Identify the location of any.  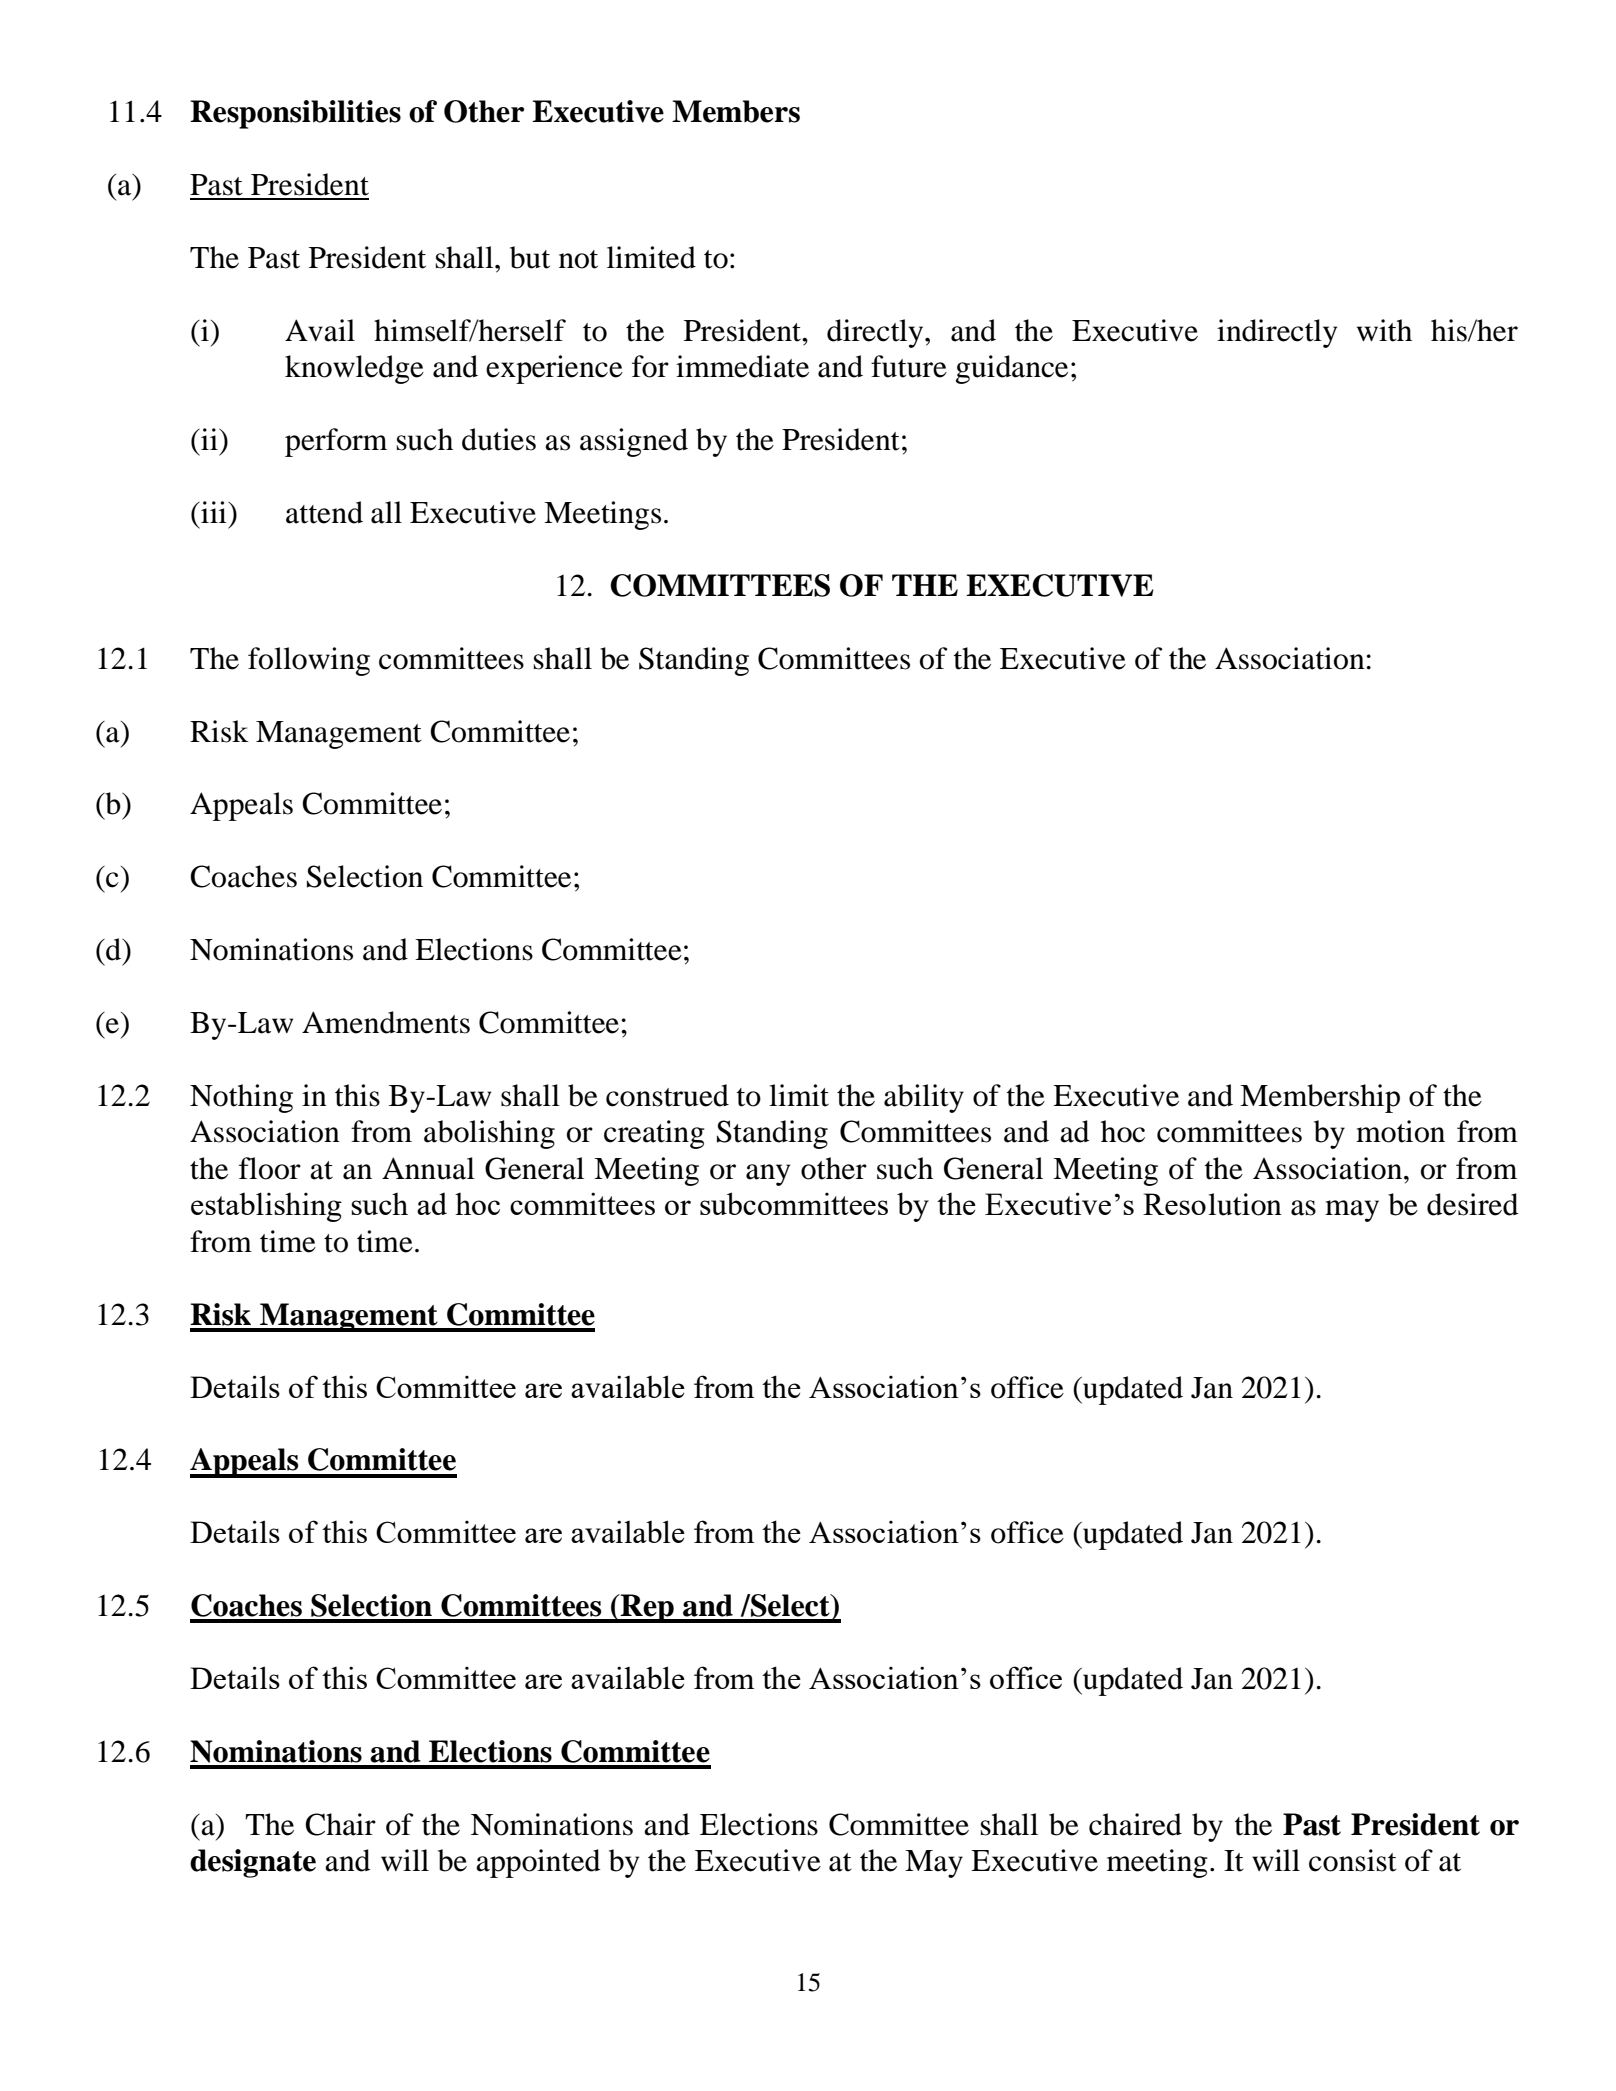
(768, 1175).
